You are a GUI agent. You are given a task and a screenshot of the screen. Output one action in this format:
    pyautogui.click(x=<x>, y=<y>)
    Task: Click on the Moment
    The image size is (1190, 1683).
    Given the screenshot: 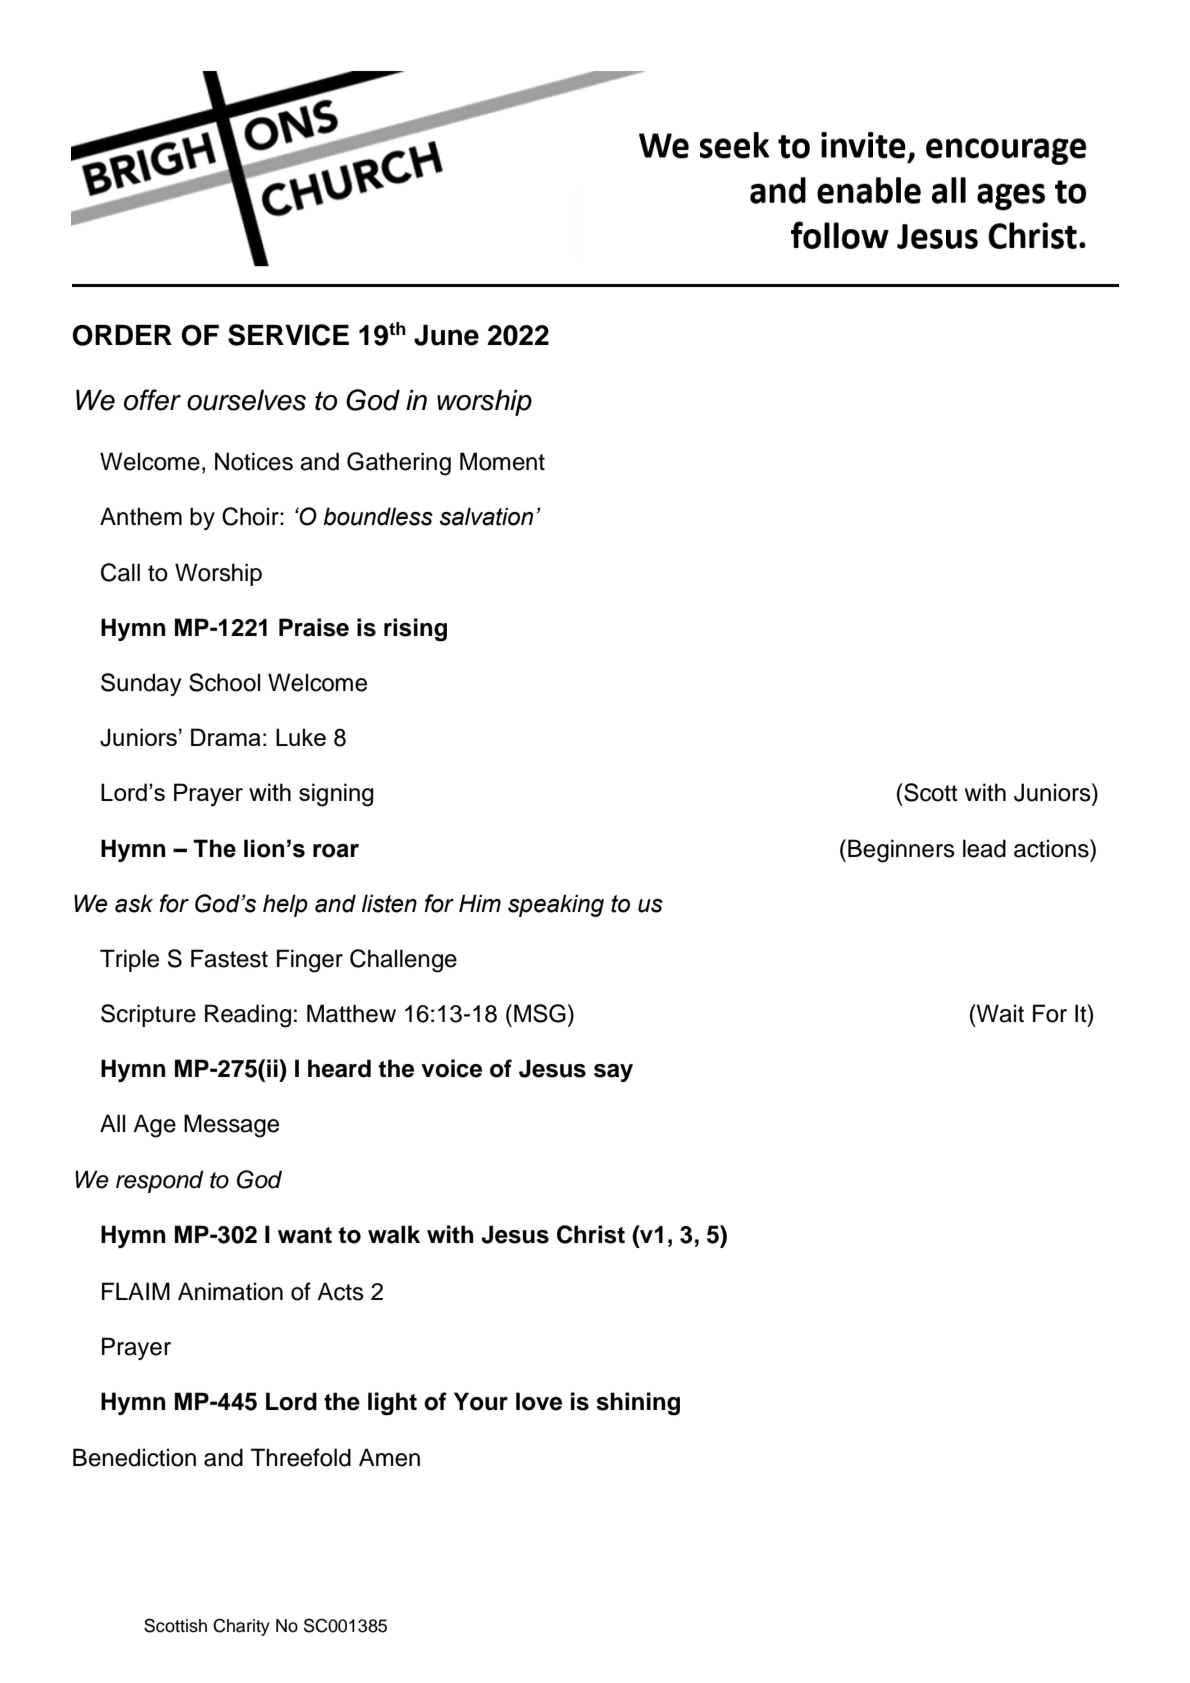 What is the action you would take?
    pyautogui.click(x=502, y=461)
